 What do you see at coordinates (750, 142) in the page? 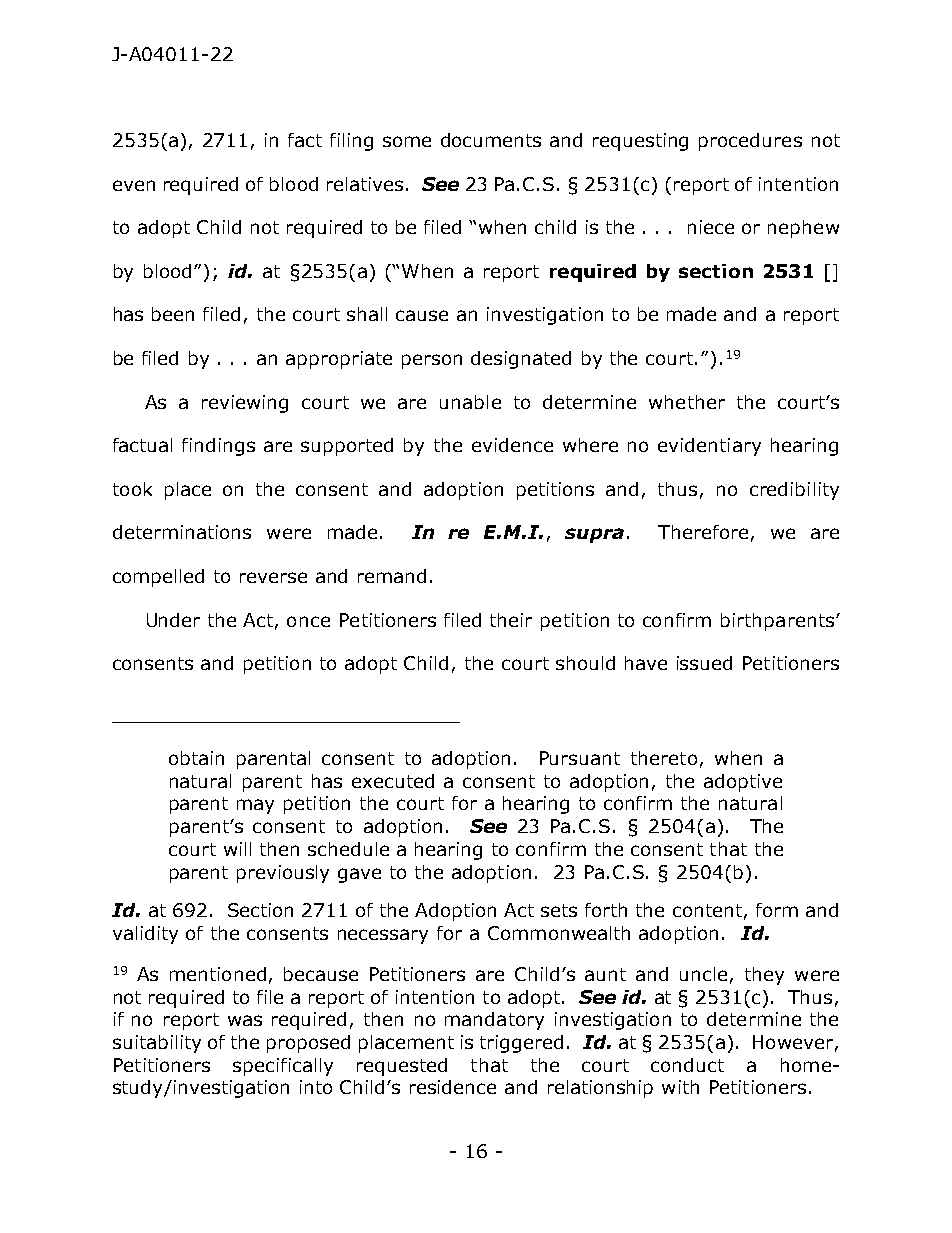
I see `procedures` at bounding box center [750, 142].
